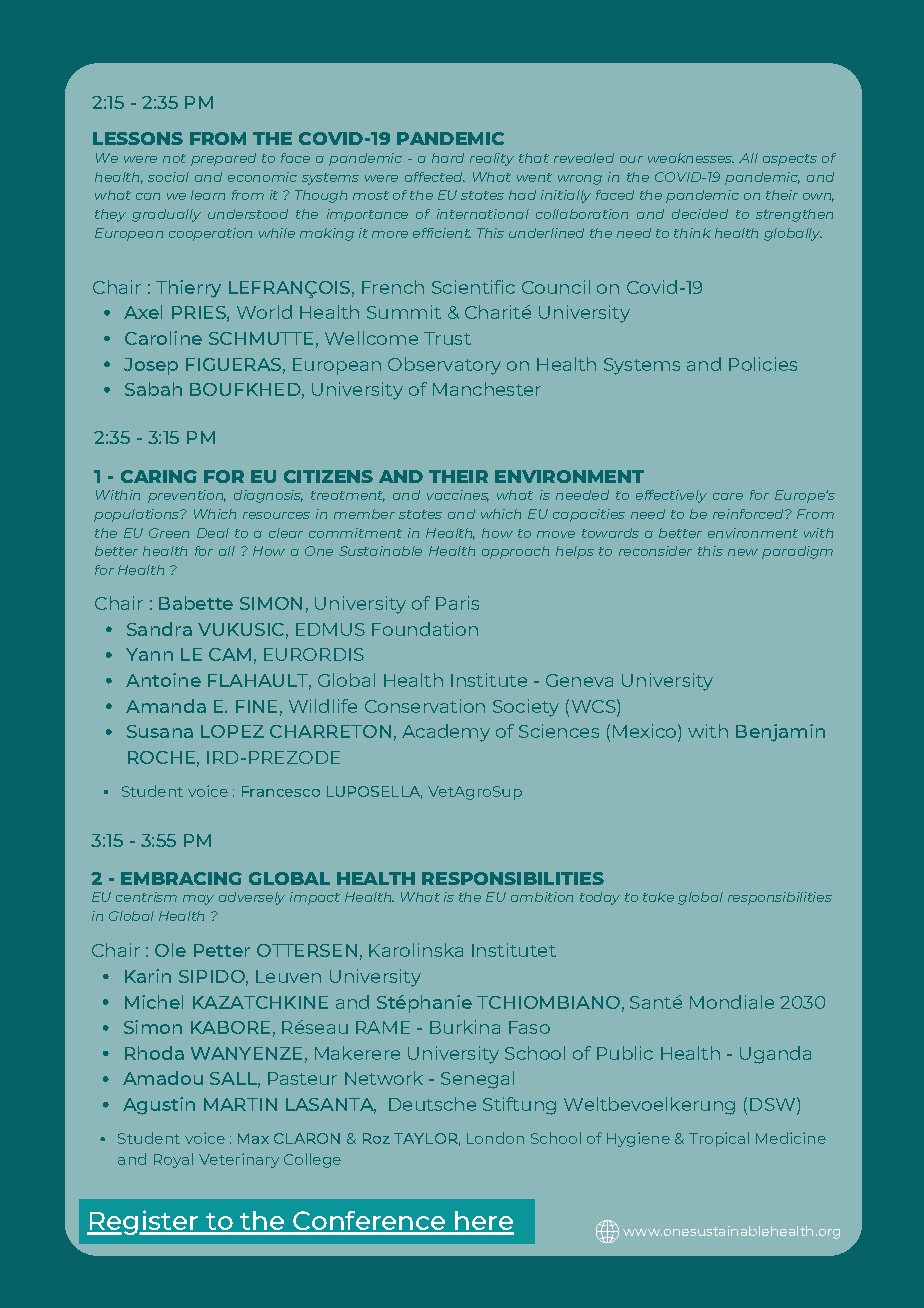 This screenshot has height=1308, width=924. I want to click on ambition, so click(542, 897).
